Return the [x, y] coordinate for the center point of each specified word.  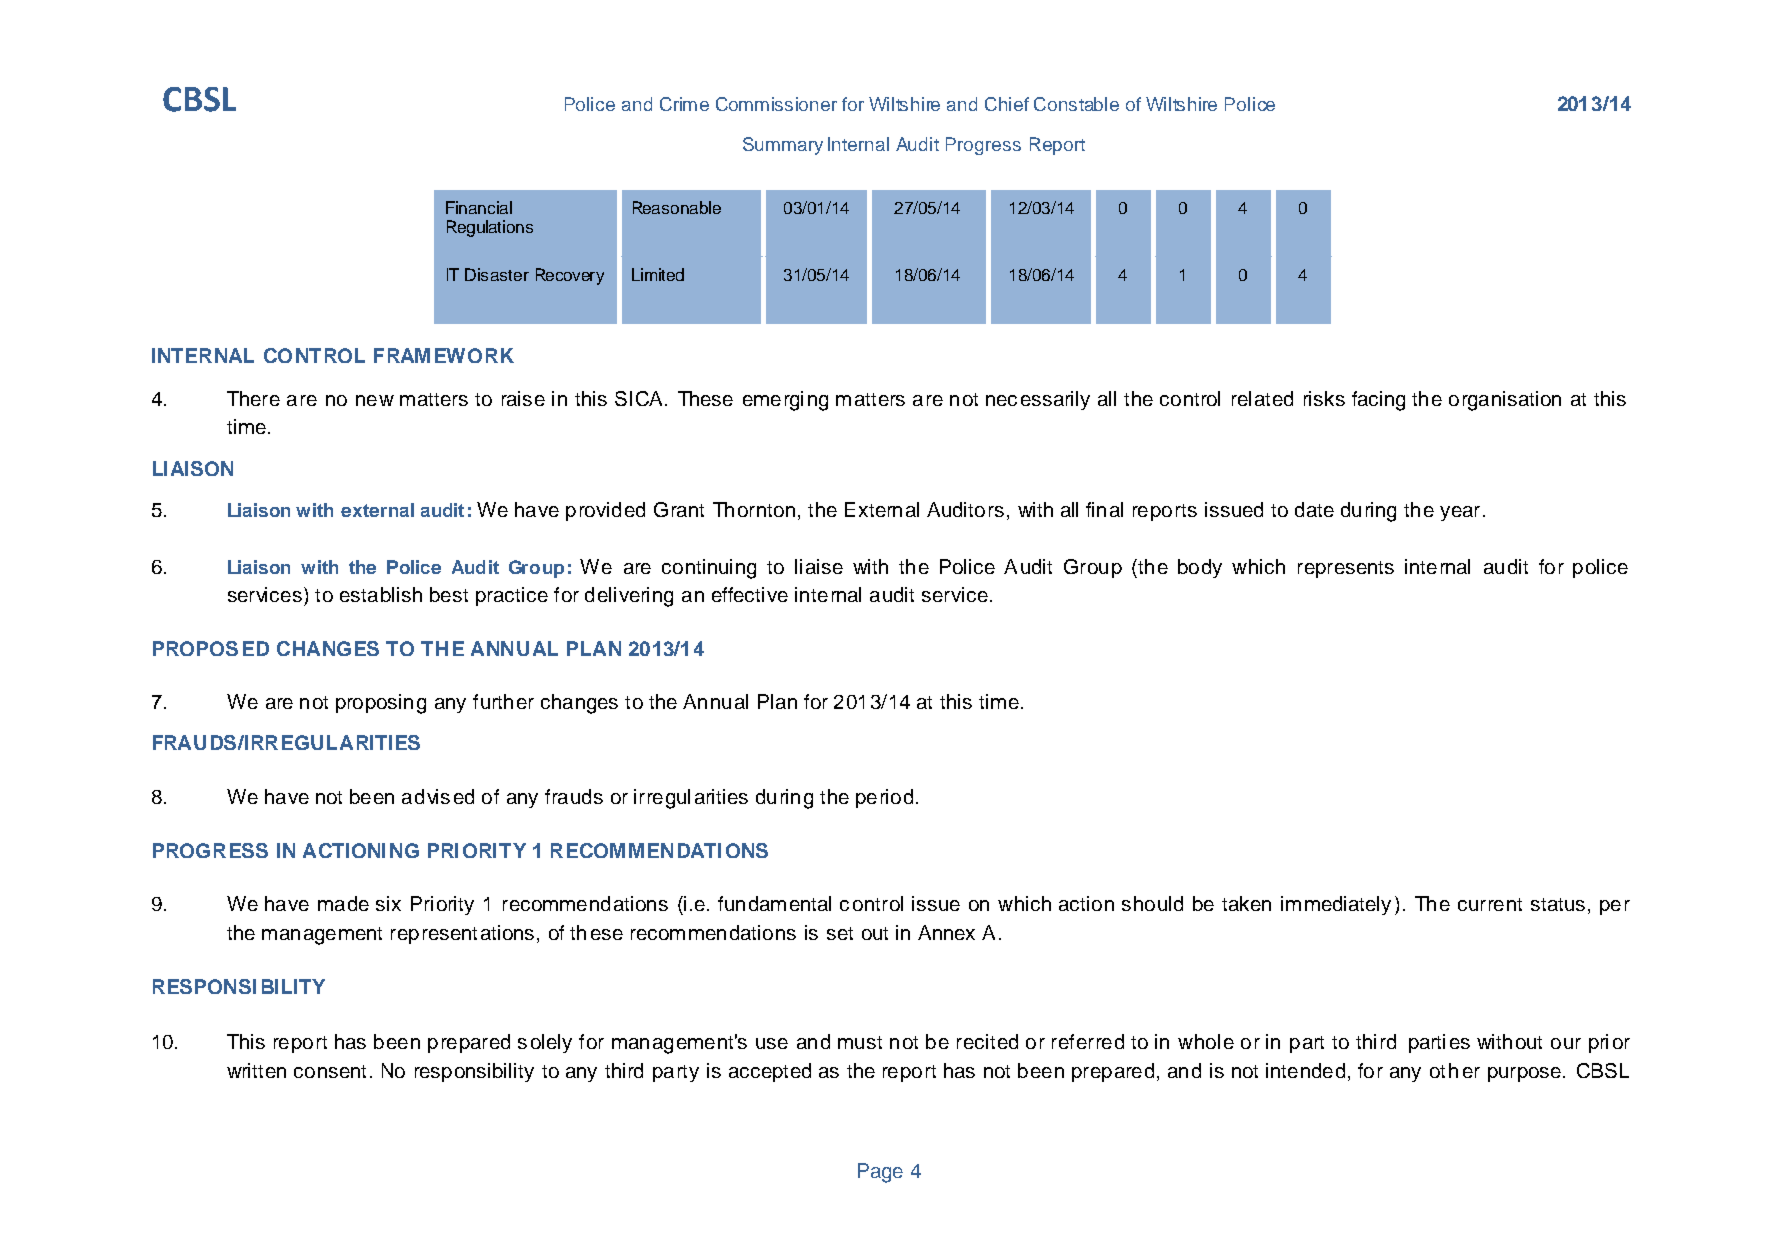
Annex [946, 932]
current [1490, 904]
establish [381, 594]
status [1558, 904]
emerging [785, 401]
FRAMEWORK [444, 355]
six [388, 903]
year [1460, 513]
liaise [819, 566]
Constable [1076, 104]
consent [330, 1071]
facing [1378, 401]
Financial [479, 207]
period [884, 798]
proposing [381, 704]
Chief [1007, 104]
